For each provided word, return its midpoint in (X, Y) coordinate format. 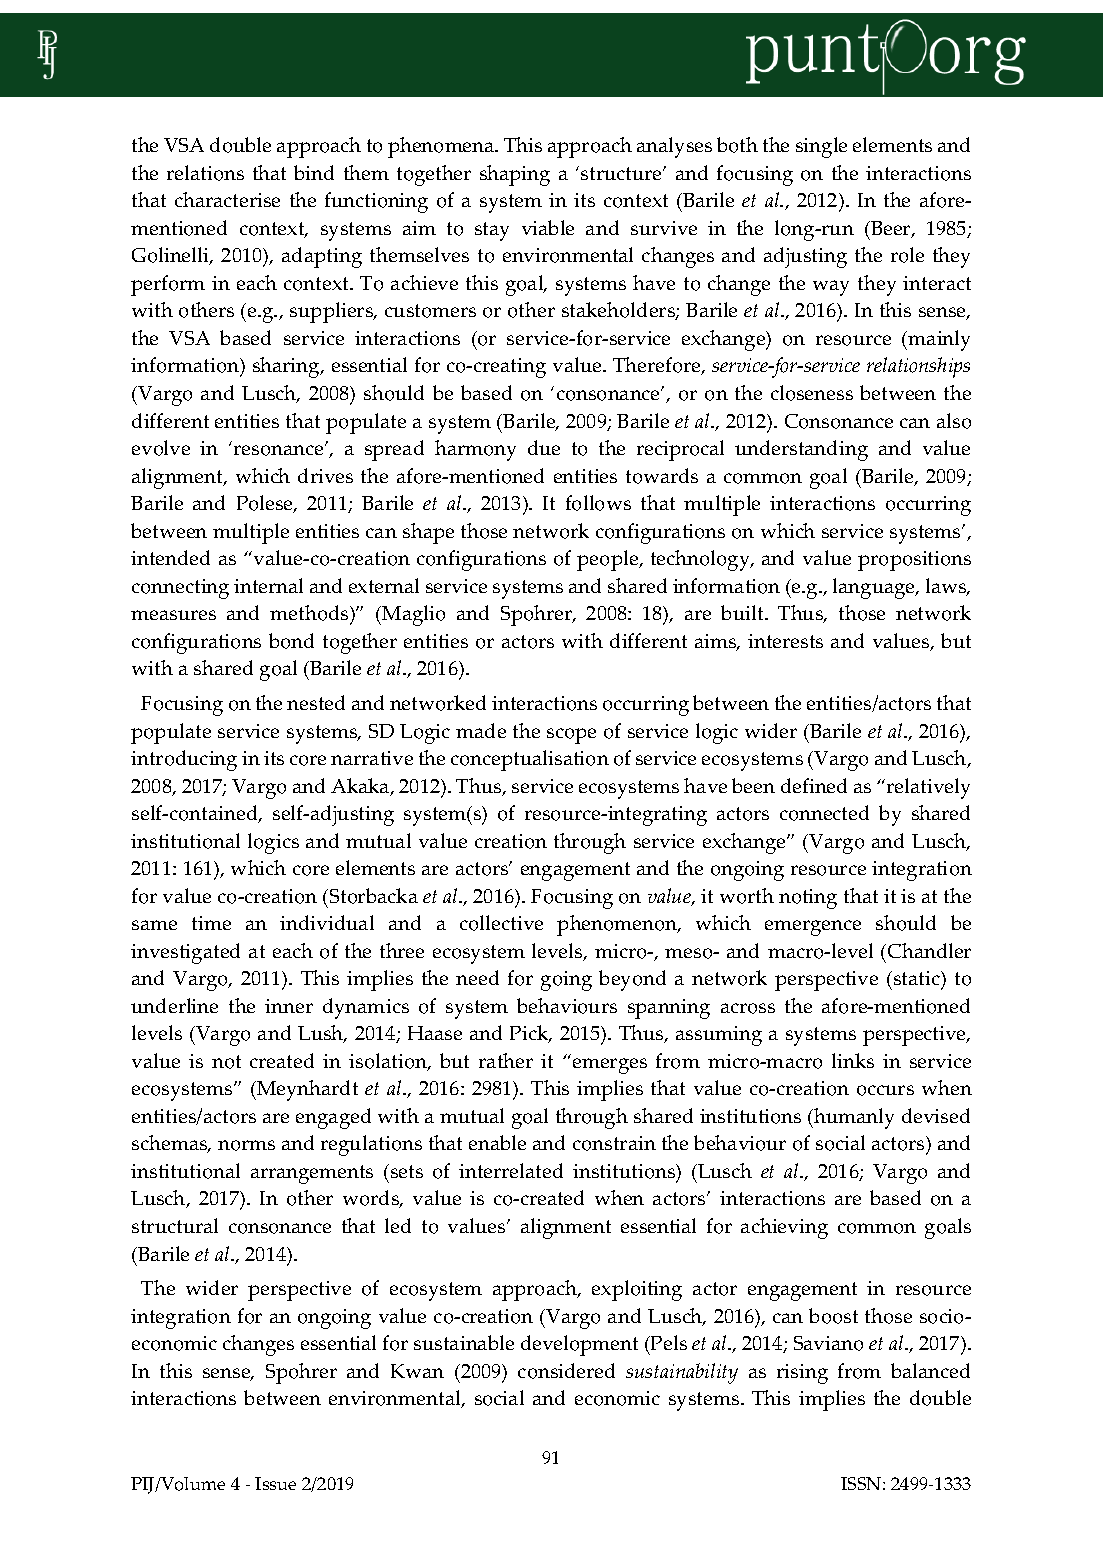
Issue (275, 1483)
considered (566, 1371)
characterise (227, 199)
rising (802, 1374)
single (821, 147)
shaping (515, 175)
